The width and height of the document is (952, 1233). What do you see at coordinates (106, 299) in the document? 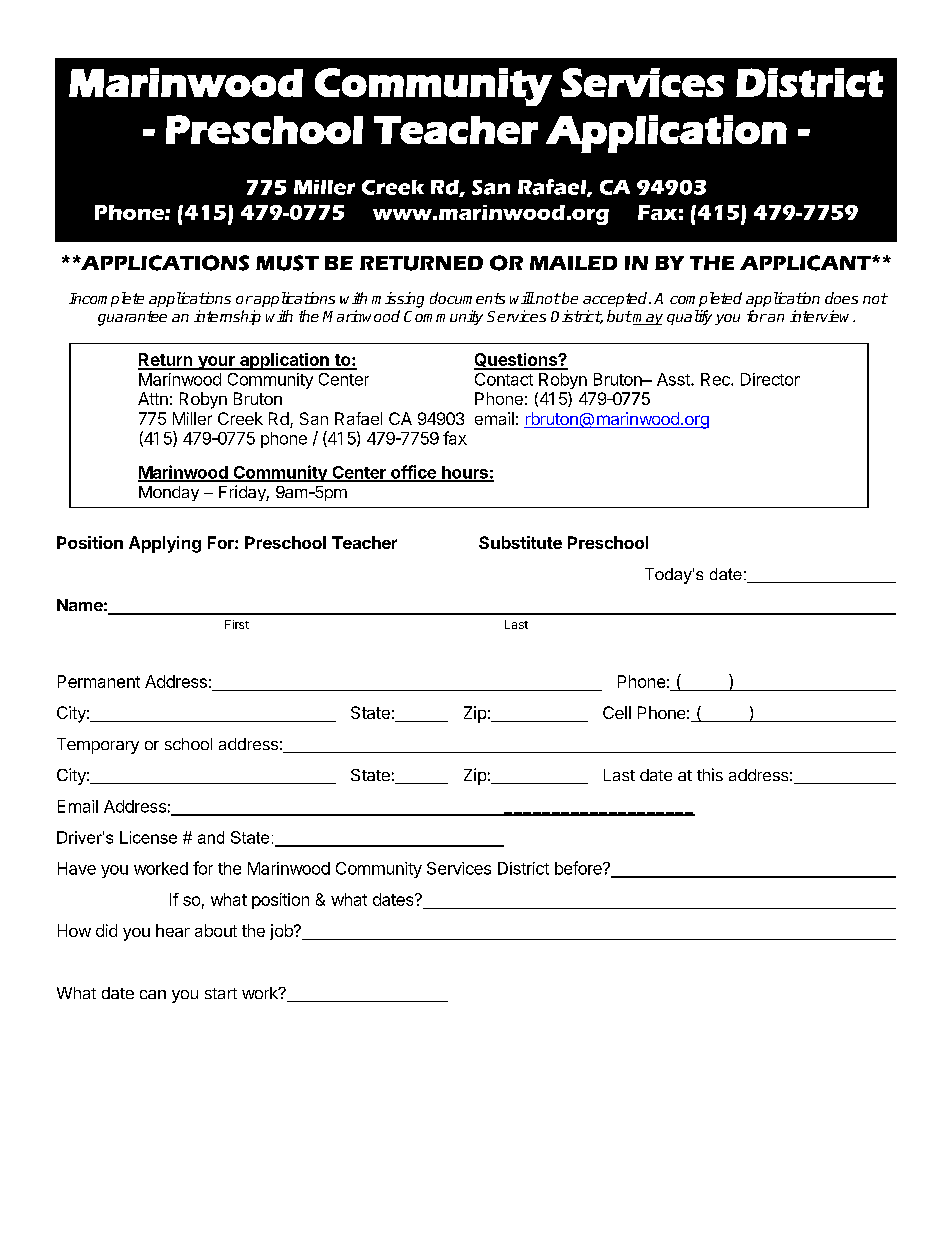
I see `Incomplete` at bounding box center [106, 299].
